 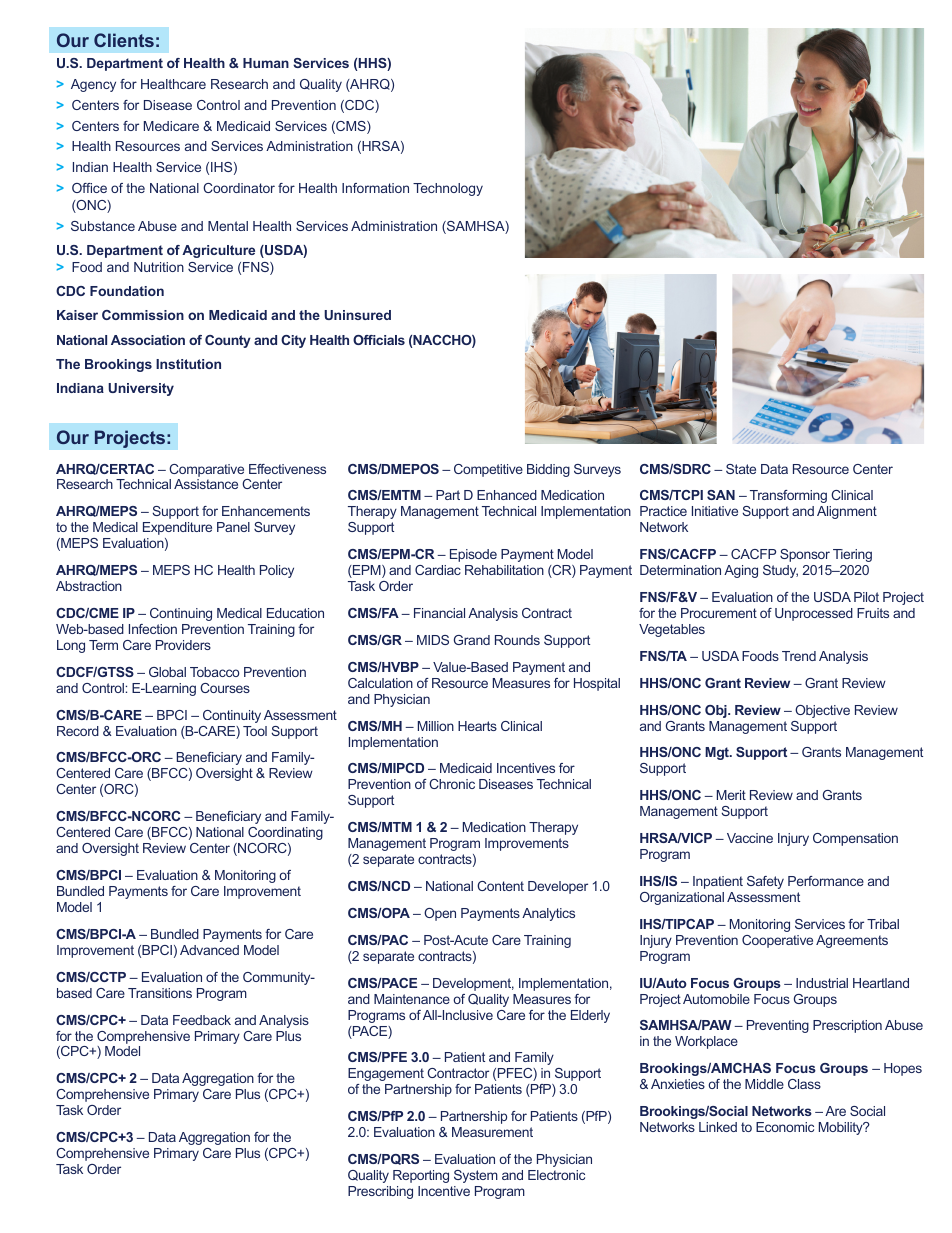 I want to click on Feedback, so click(x=202, y=1020).
